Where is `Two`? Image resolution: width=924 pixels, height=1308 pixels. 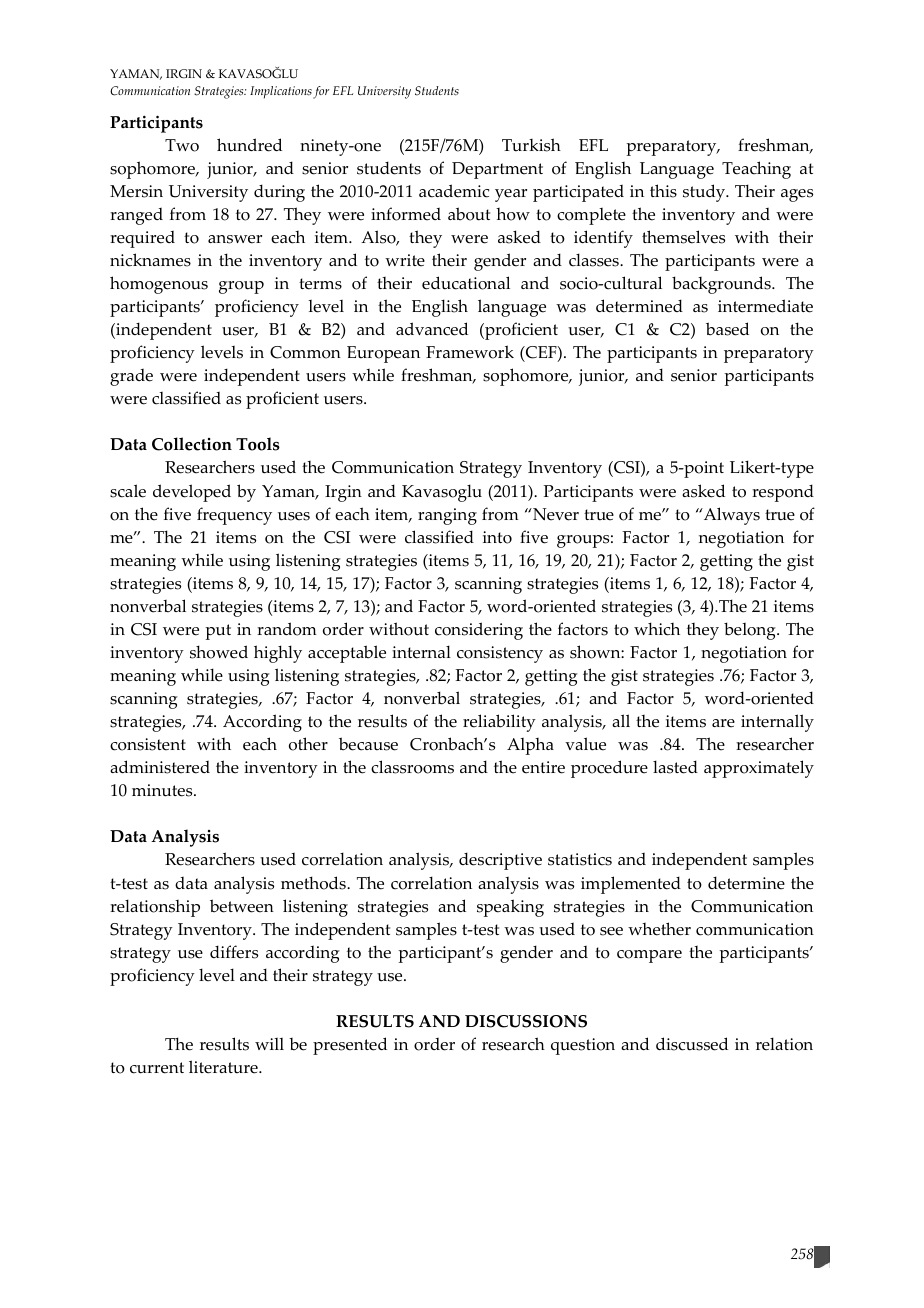
Two is located at coordinates (182, 145).
